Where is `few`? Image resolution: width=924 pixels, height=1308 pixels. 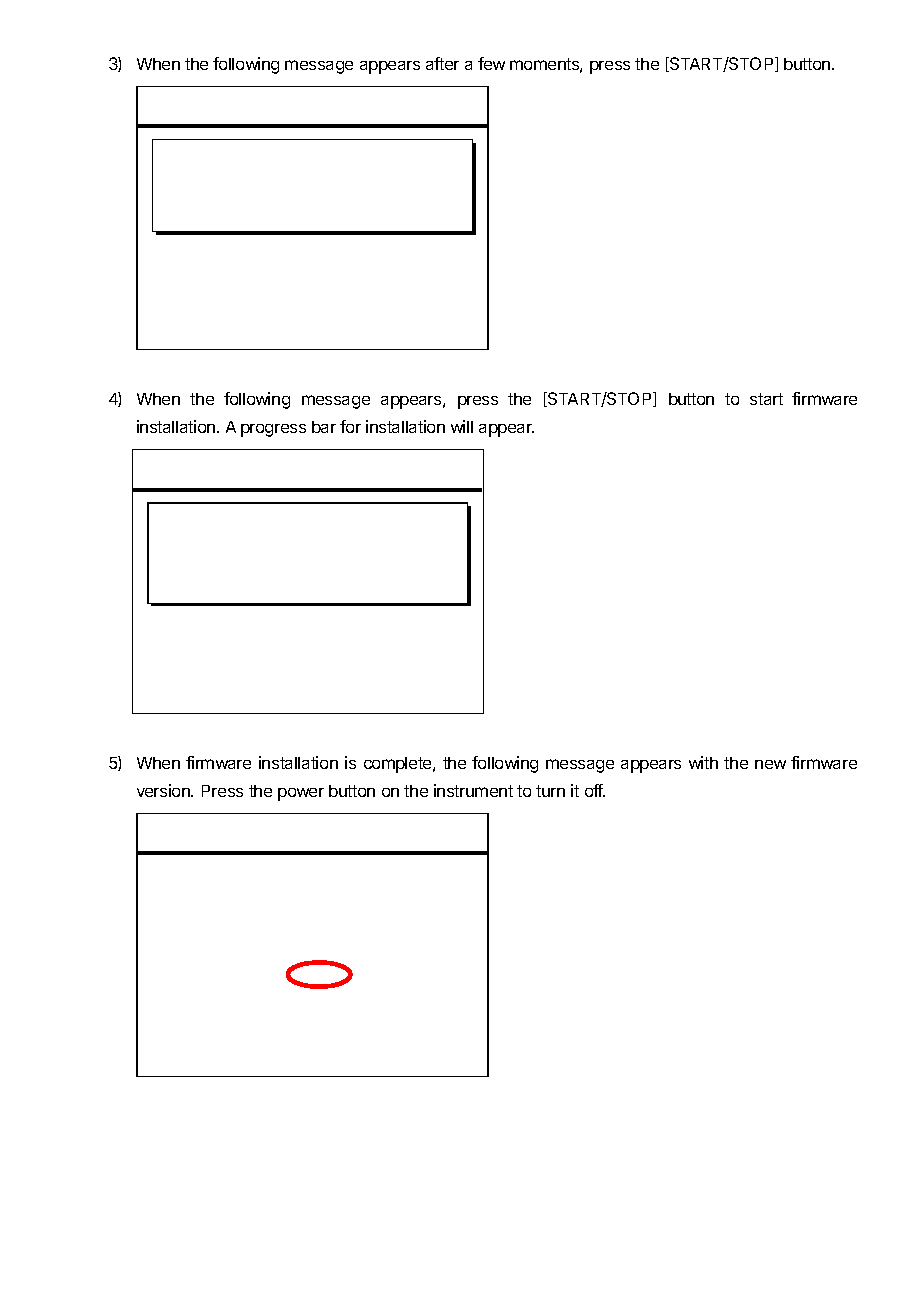 few is located at coordinates (491, 63).
